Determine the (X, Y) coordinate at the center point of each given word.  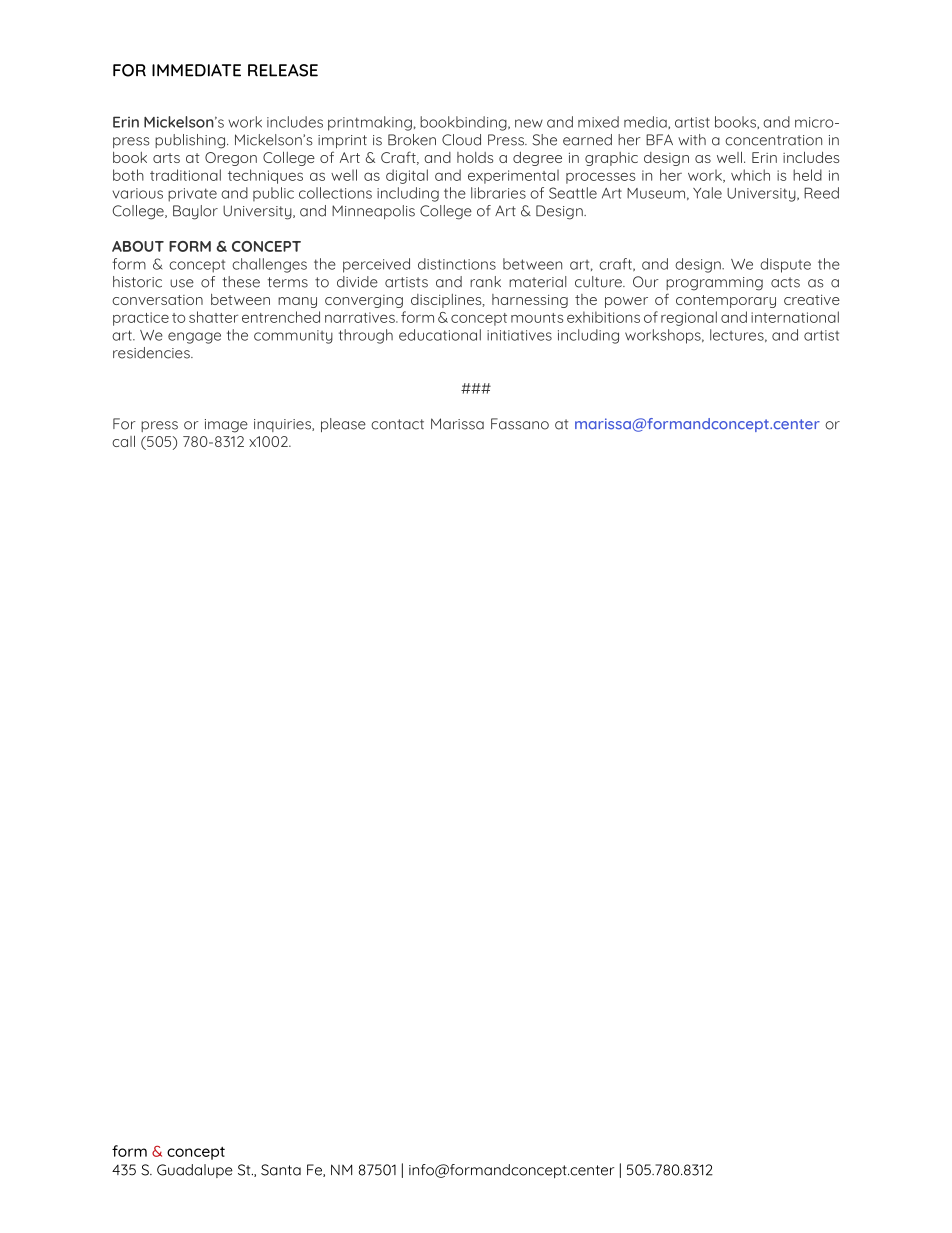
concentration (773, 140)
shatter (213, 317)
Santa (281, 1170)
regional (689, 318)
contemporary (726, 301)
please (343, 425)
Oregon (231, 159)
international (795, 317)
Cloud (461, 140)
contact (397, 424)
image (226, 426)
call (123, 441)
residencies (152, 353)
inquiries (283, 425)
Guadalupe (195, 1171)
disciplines (447, 301)
